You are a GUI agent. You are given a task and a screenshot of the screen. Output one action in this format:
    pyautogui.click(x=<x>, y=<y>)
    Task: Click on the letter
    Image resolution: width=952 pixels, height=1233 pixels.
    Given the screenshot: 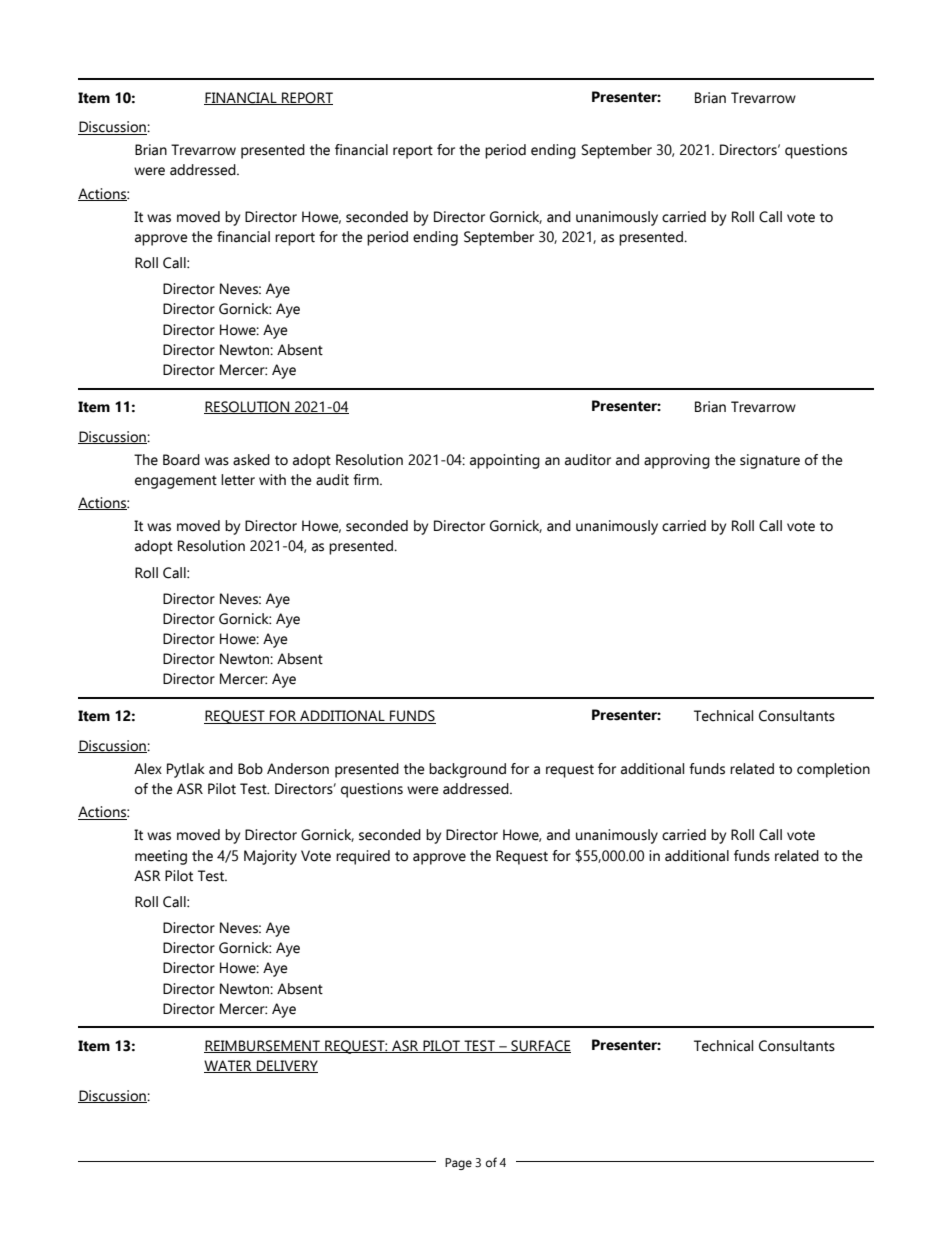 What is the action you would take?
    pyautogui.click(x=238, y=480)
